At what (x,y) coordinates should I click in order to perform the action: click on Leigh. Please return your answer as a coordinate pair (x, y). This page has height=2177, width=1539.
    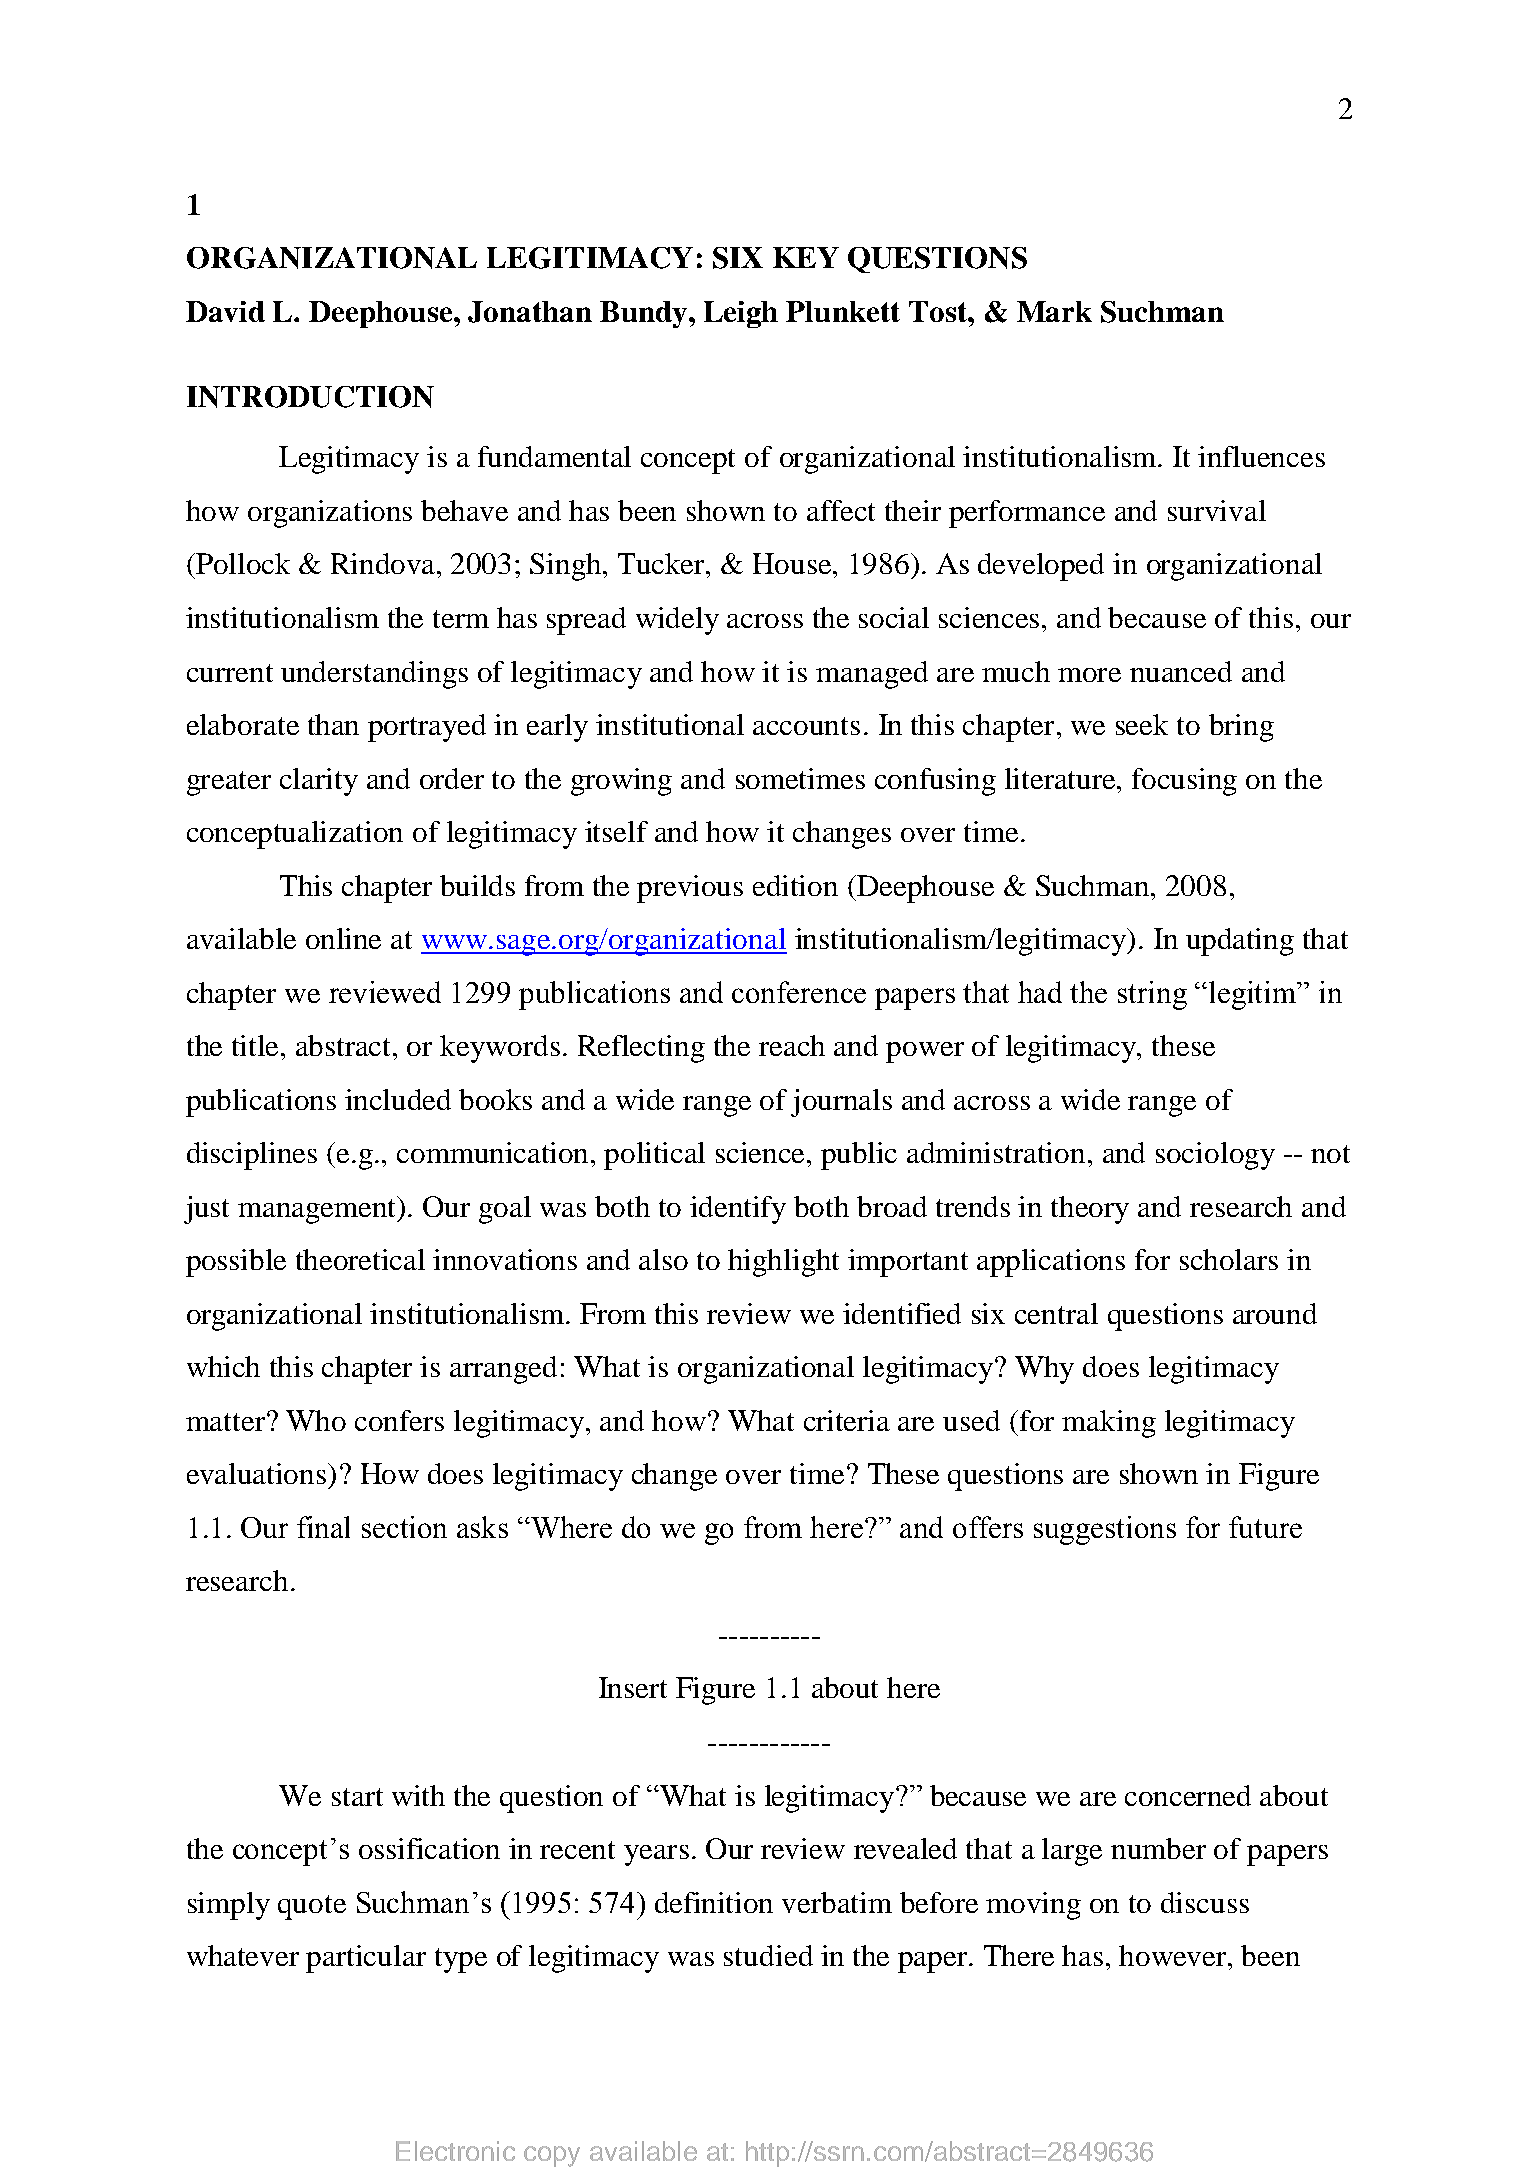
    Looking at the image, I should click on (741, 314).
